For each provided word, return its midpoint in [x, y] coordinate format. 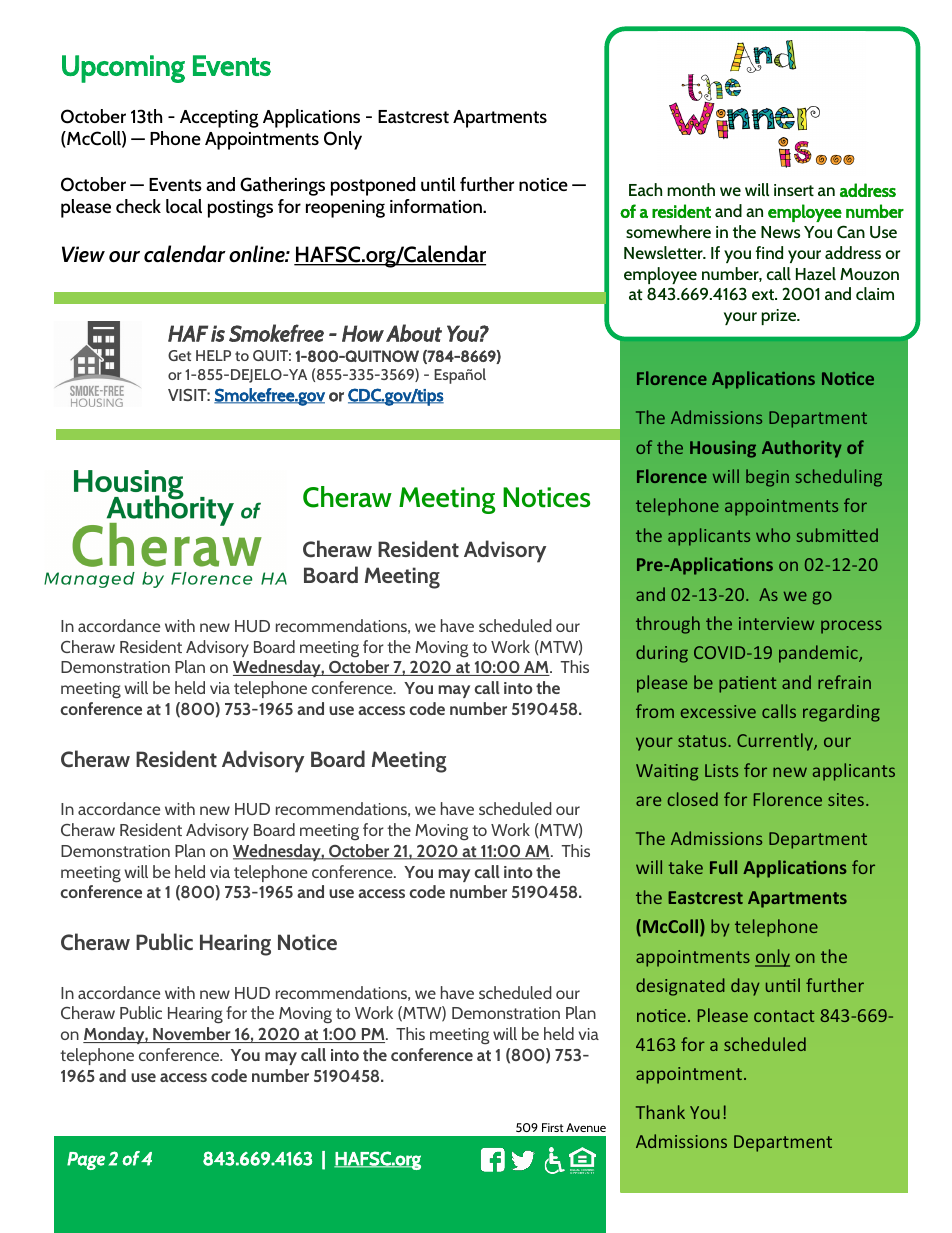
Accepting [219, 119]
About [414, 333]
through [668, 625]
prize [780, 317]
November [192, 1035]
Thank [660, 1112]
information [437, 206]
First [553, 1127]
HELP [213, 355]
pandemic [819, 654]
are [648, 801]
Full [723, 867]
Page [86, 1161]
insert [794, 190]
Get [179, 355]
